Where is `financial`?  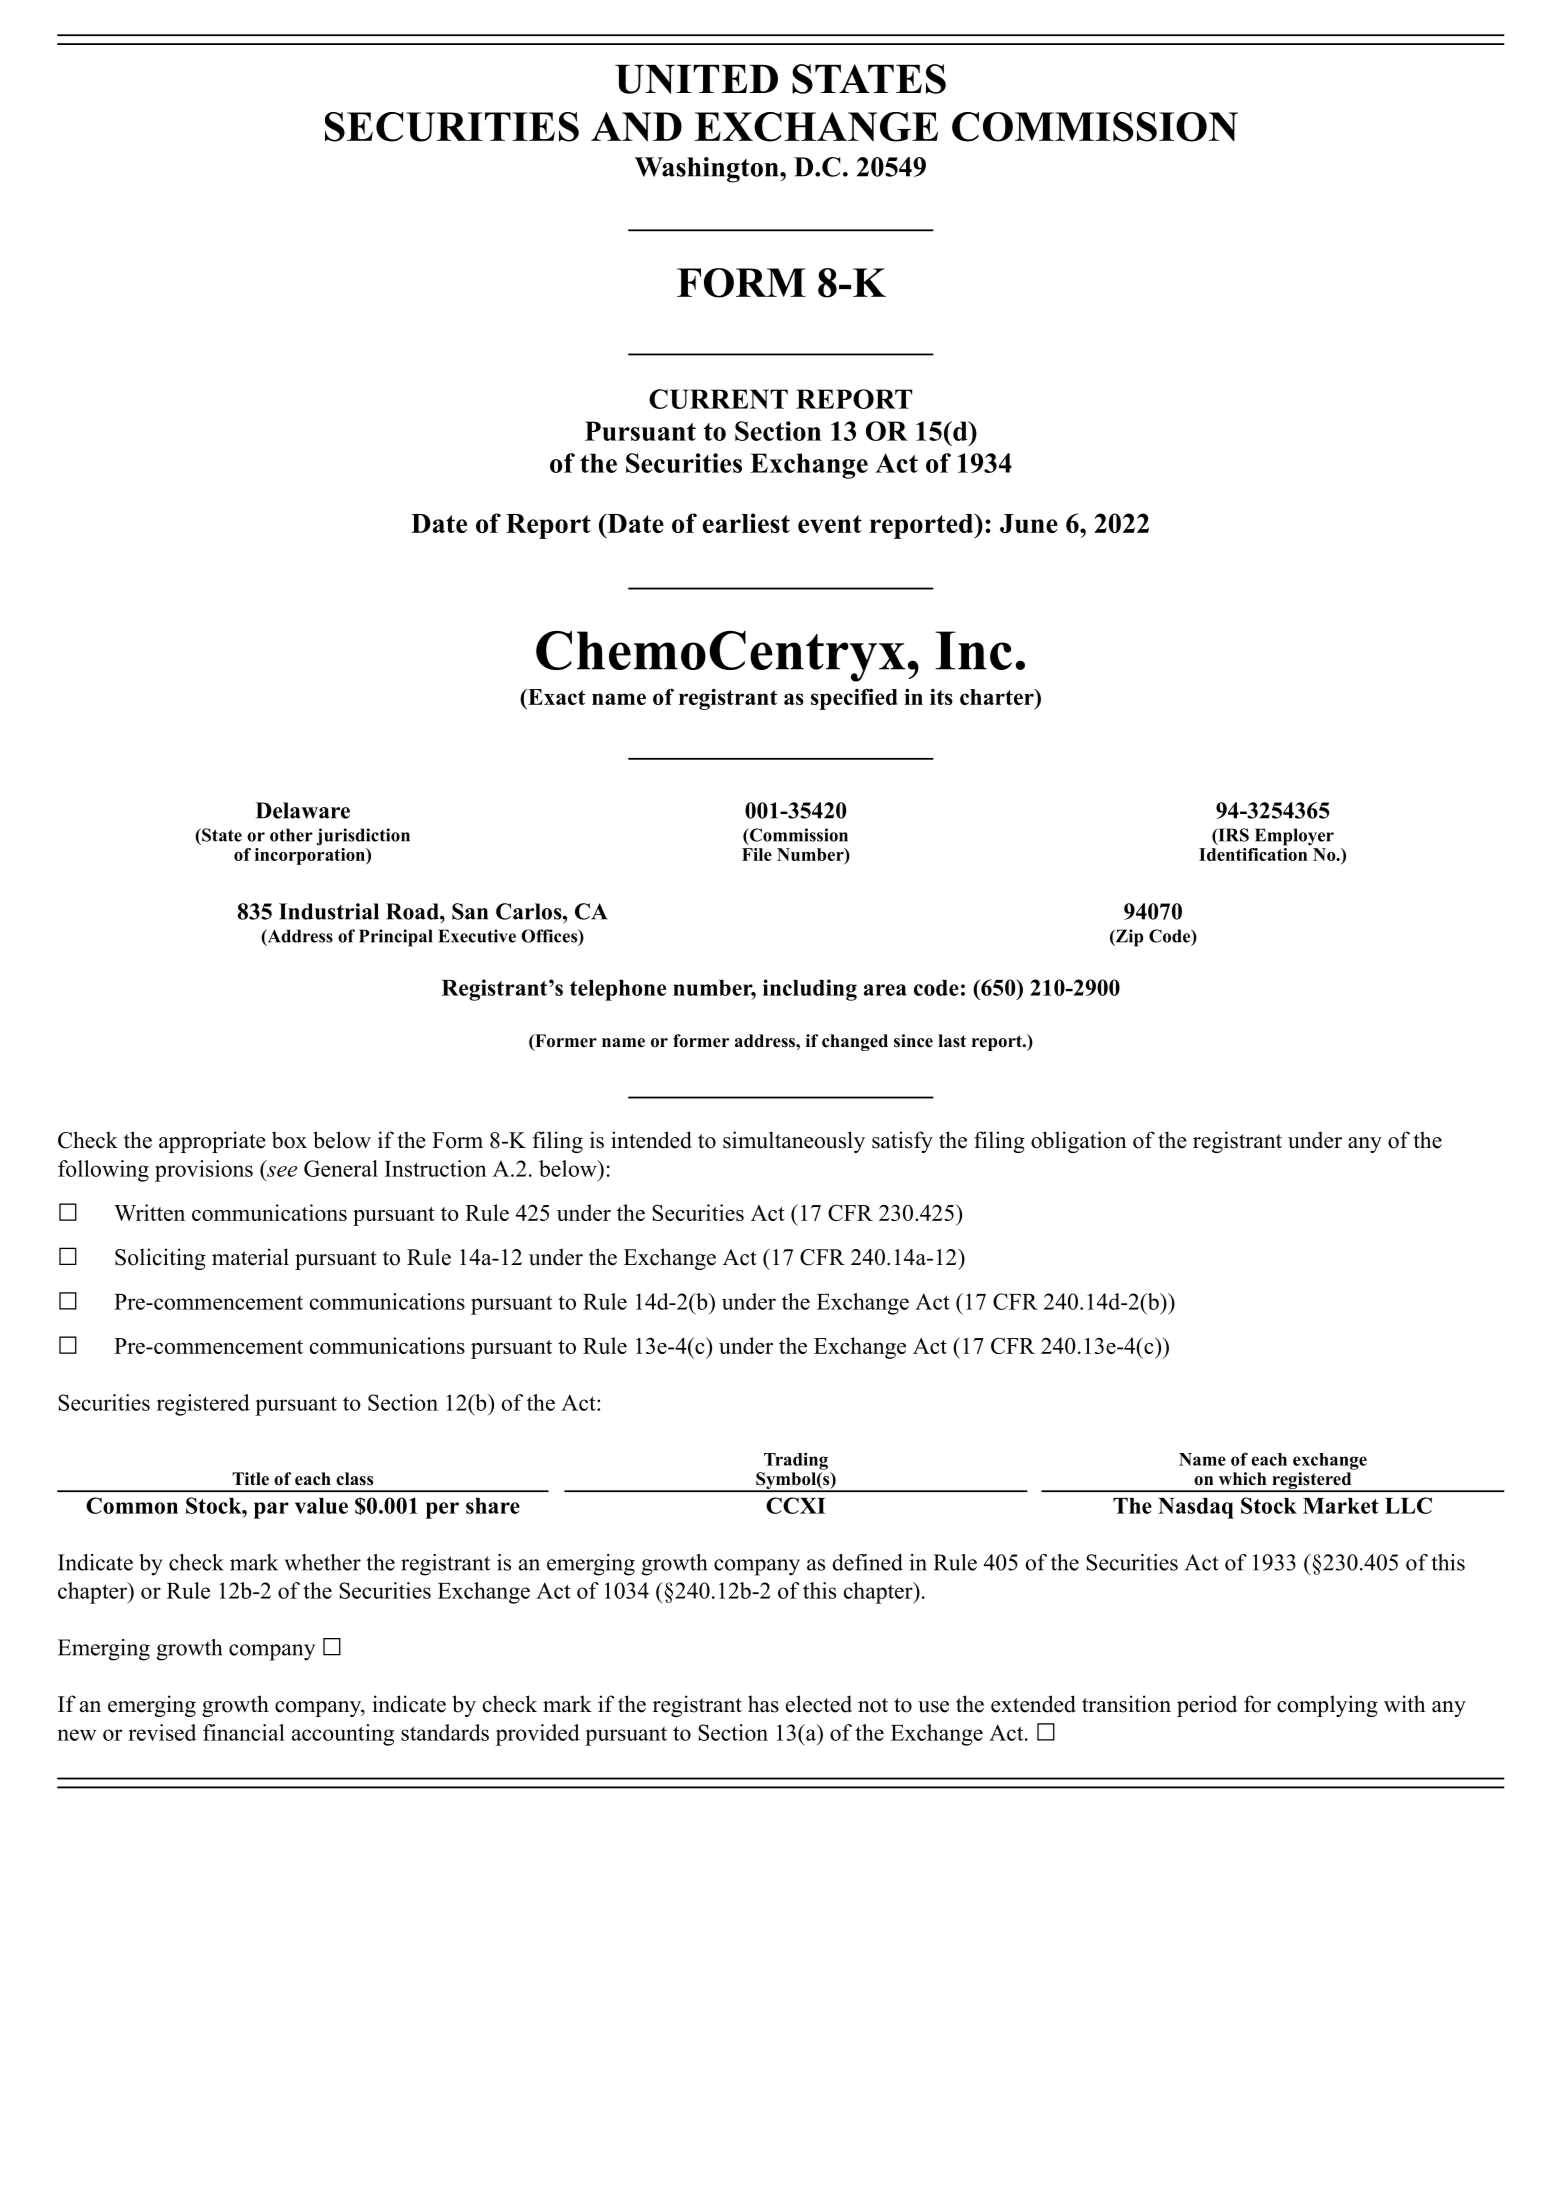 financial is located at coordinates (244, 1732).
